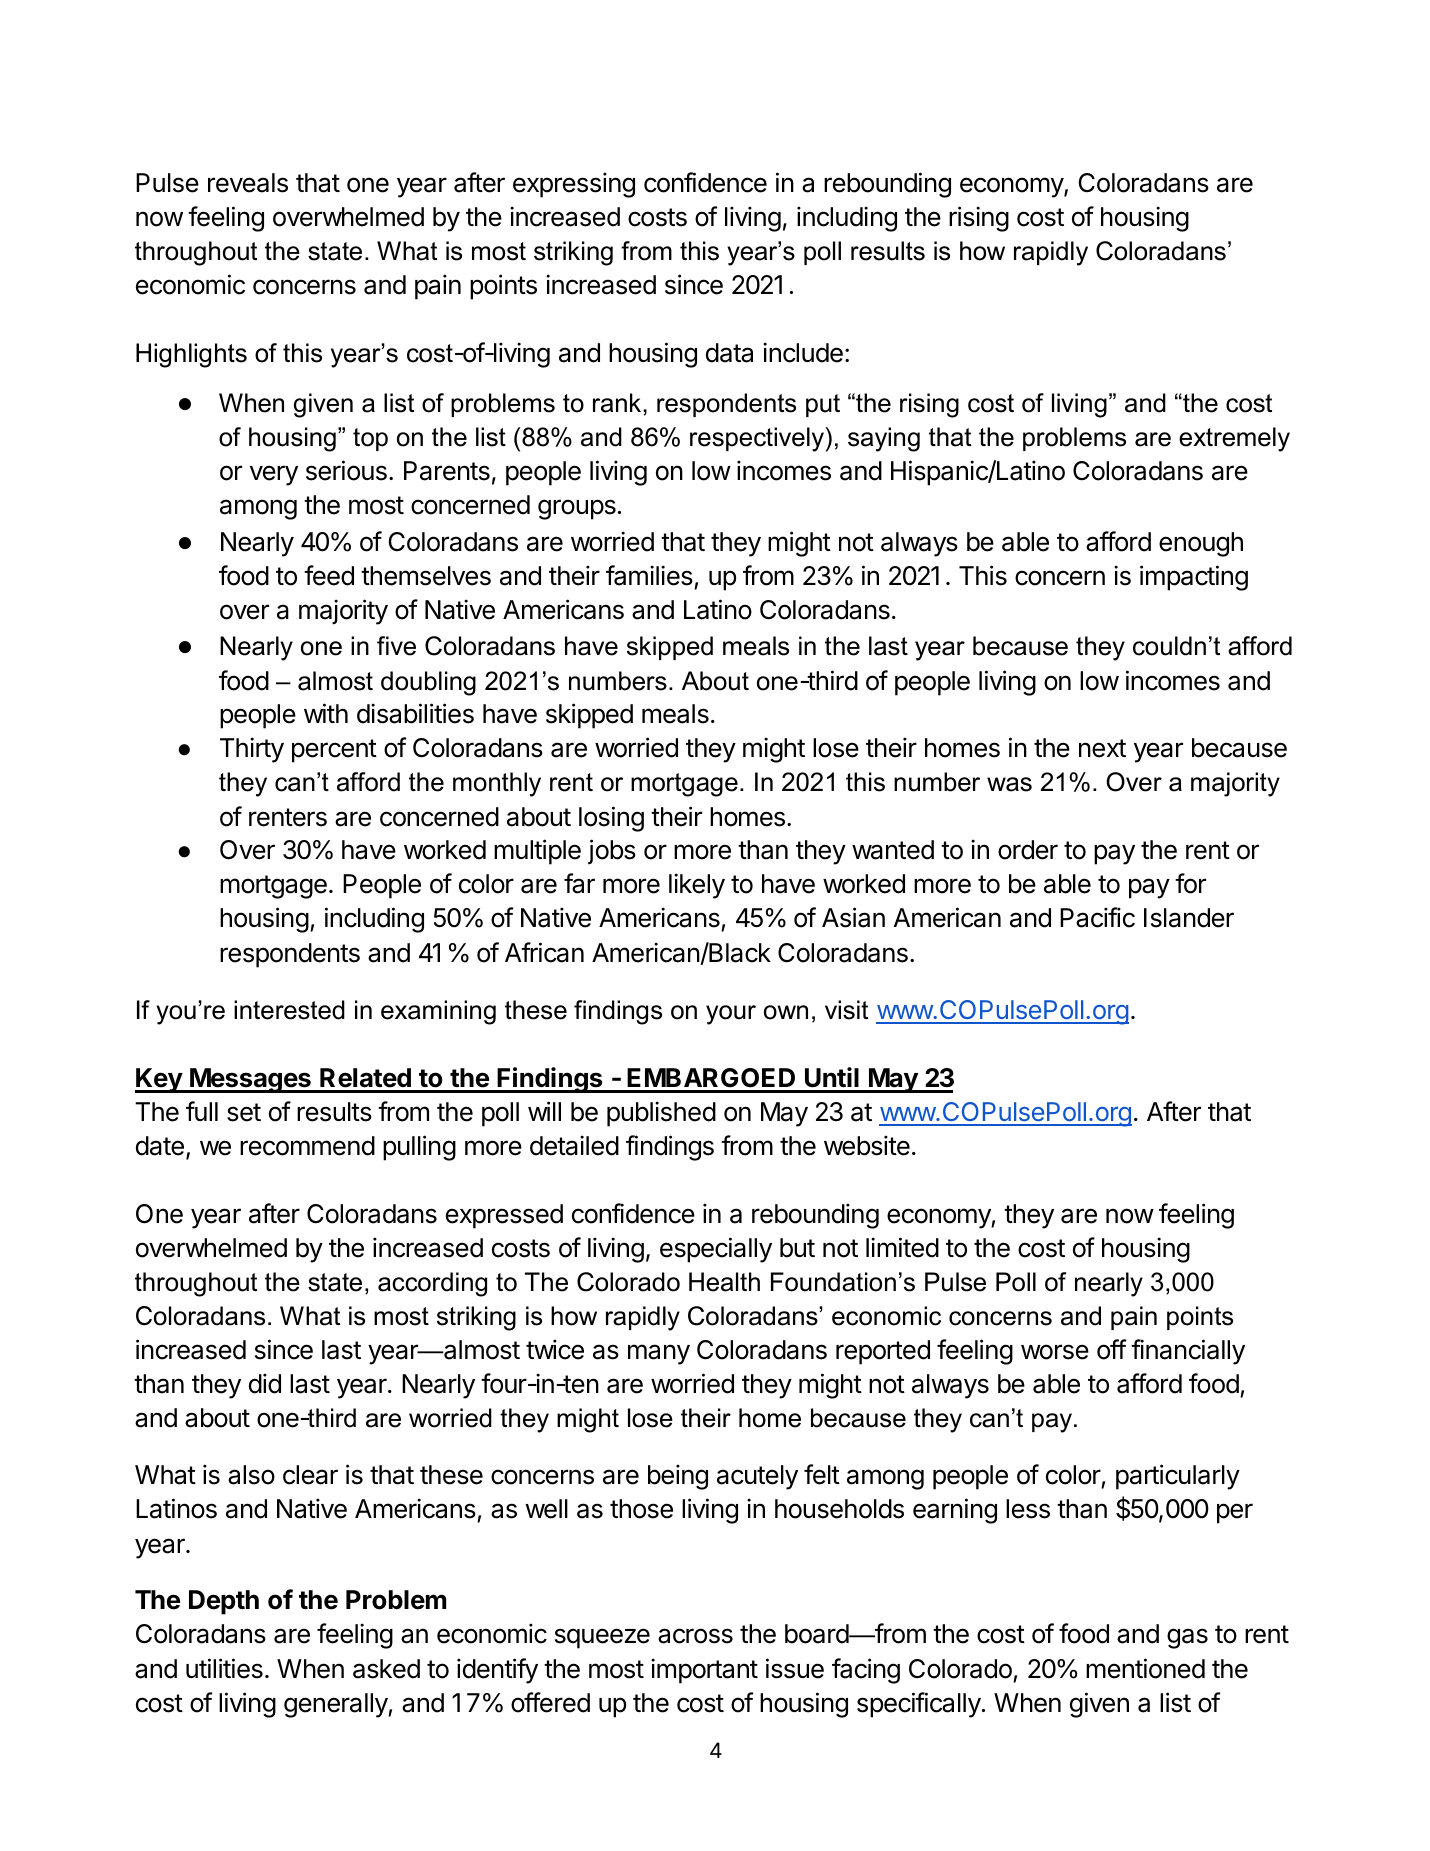  Describe the element at coordinates (252, 750) in the screenshot. I see `Thirty` at that location.
